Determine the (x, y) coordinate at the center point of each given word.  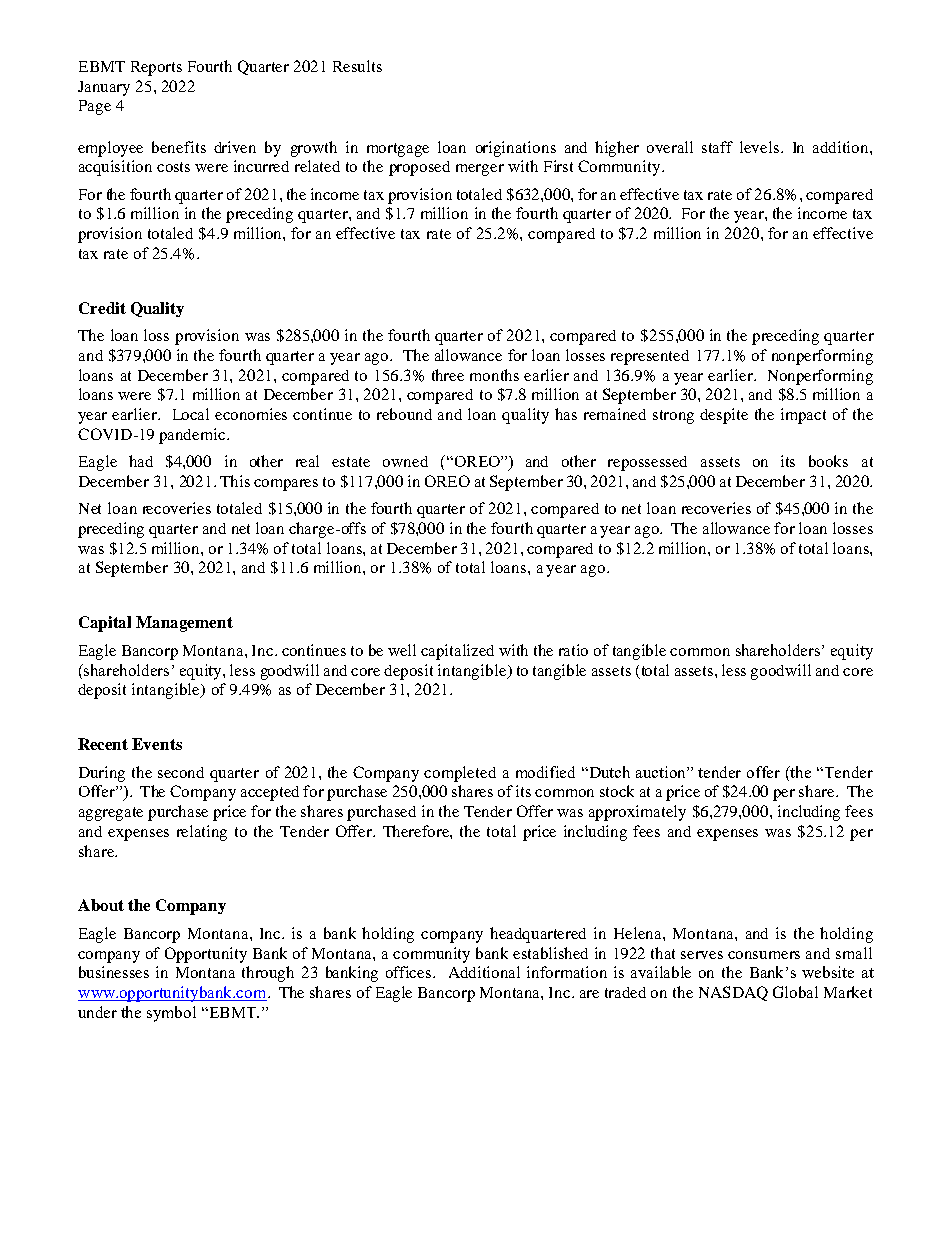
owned (405, 461)
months (494, 375)
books (828, 461)
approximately (637, 813)
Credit (102, 308)
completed (460, 774)
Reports (156, 68)
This (235, 481)
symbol (171, 1014)
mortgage (398, 150)
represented (650, 357)
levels (759, 147)
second (181, 772)
